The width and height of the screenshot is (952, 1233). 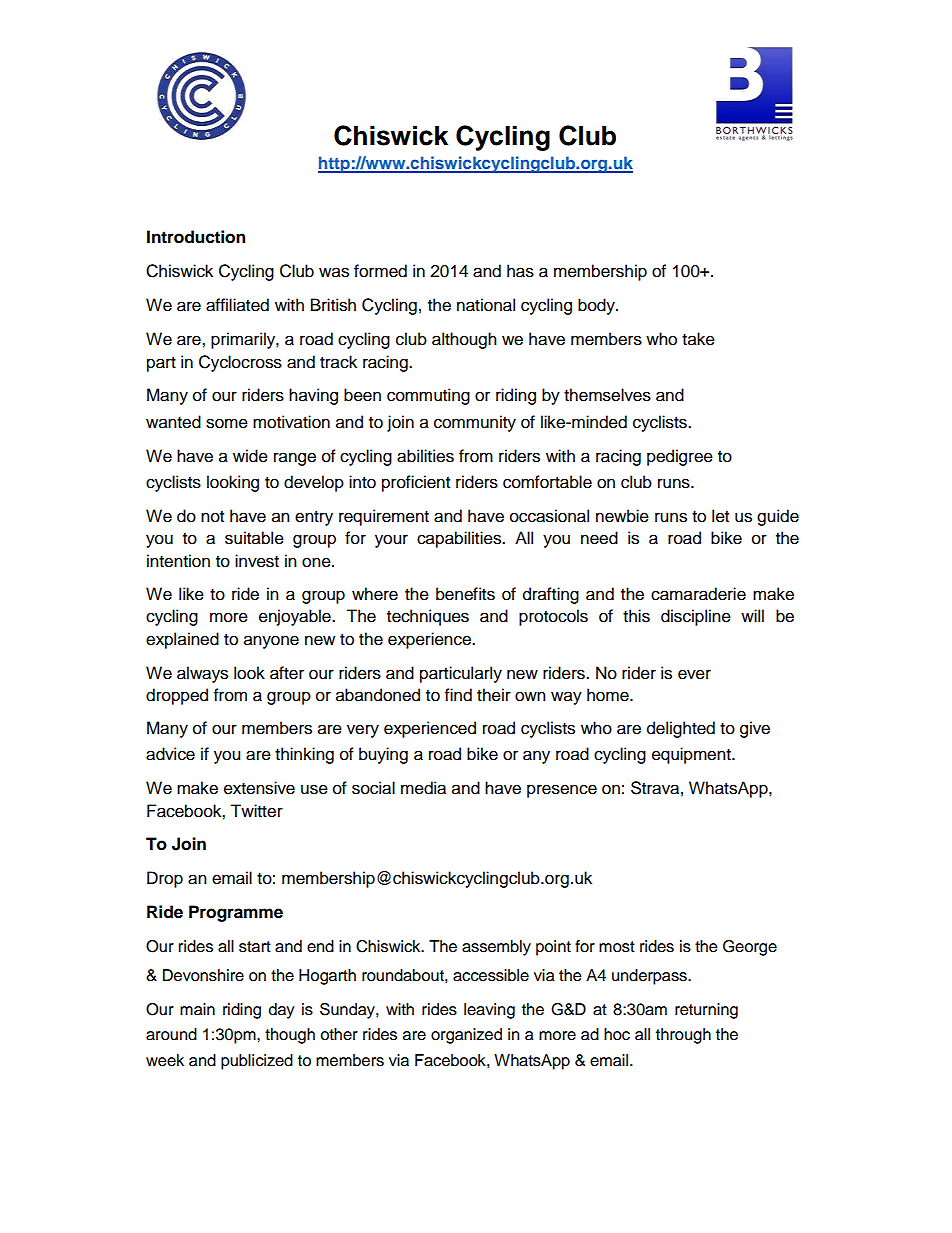 What do you see at coordinates (466, 1036) in the screenshot?
I see `organized` at bounding box center [466, 1036].
